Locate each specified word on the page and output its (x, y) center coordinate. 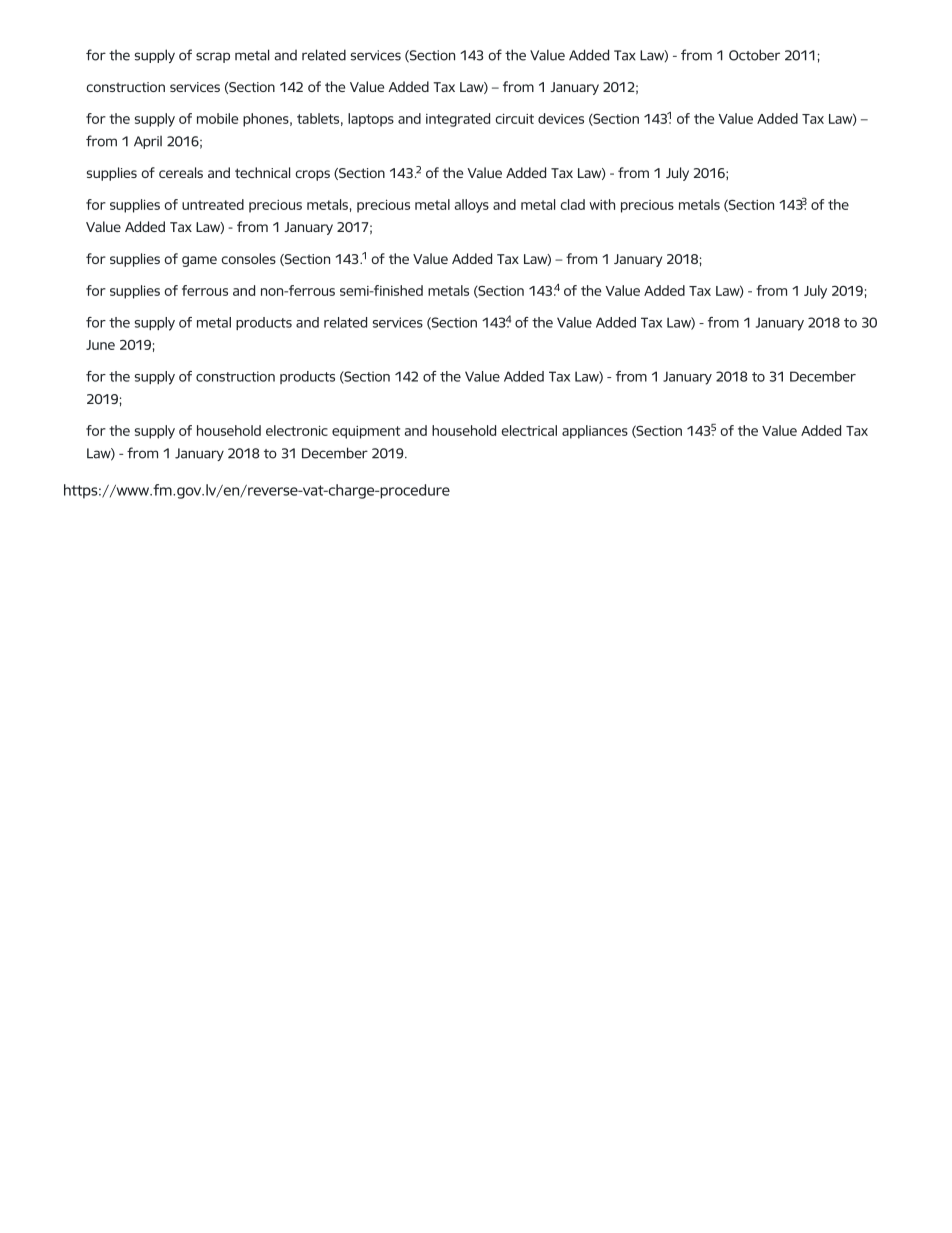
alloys (471, 206)
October (754, 55)
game (199, 261)
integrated (458, 120)
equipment (366, 432)
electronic (297, 430)
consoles (248, 258)
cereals (181, 172)
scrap (213, 57)
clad (573, 204)
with (602, 204)
